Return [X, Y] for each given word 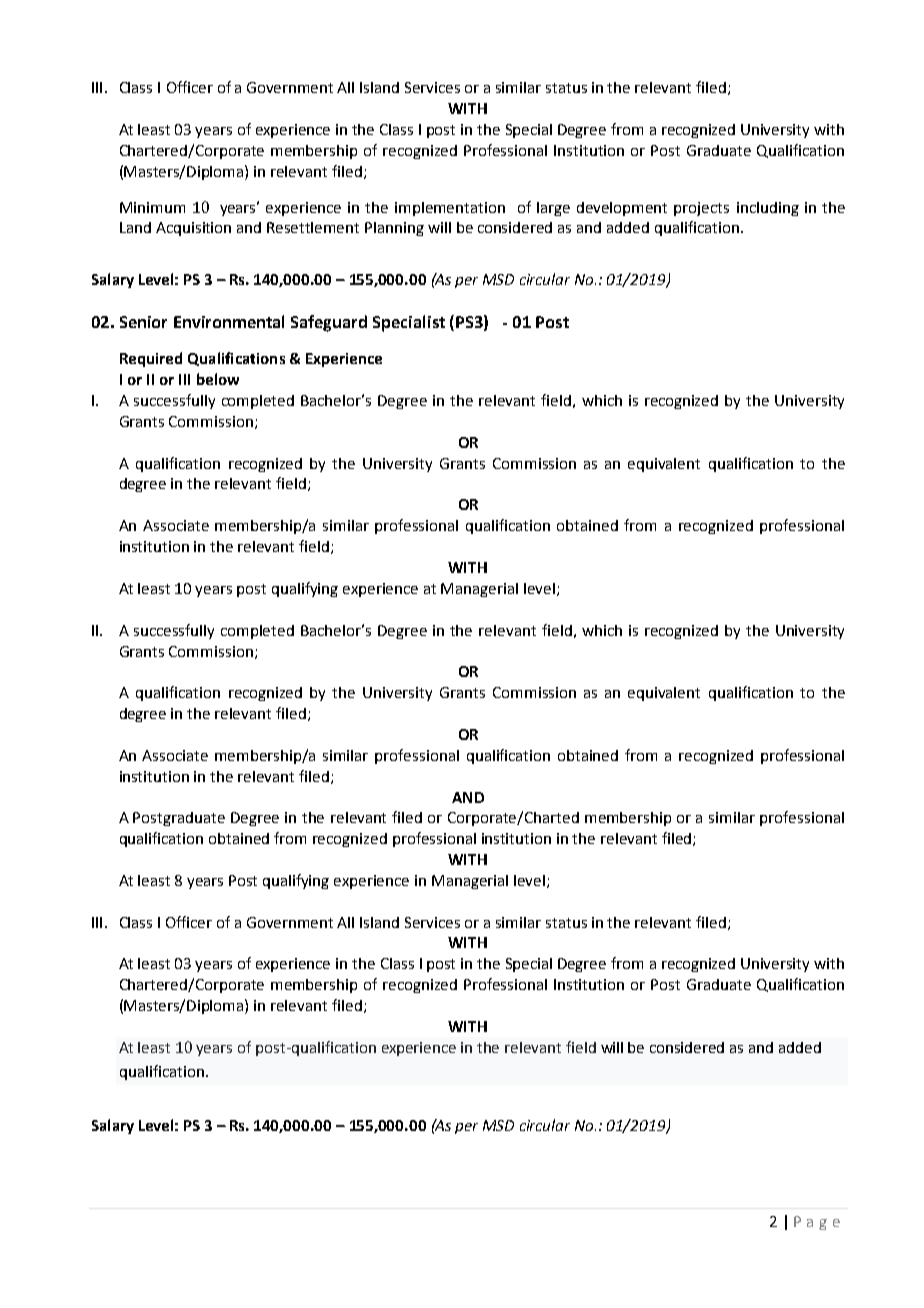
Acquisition [193, 229]
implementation [450, 209]
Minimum [152, 207]
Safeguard [329, 323]
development [622, 209]
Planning [394, 229]
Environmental [229, 321]
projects [701, 209]
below [218, 379]
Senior [143, 322]
